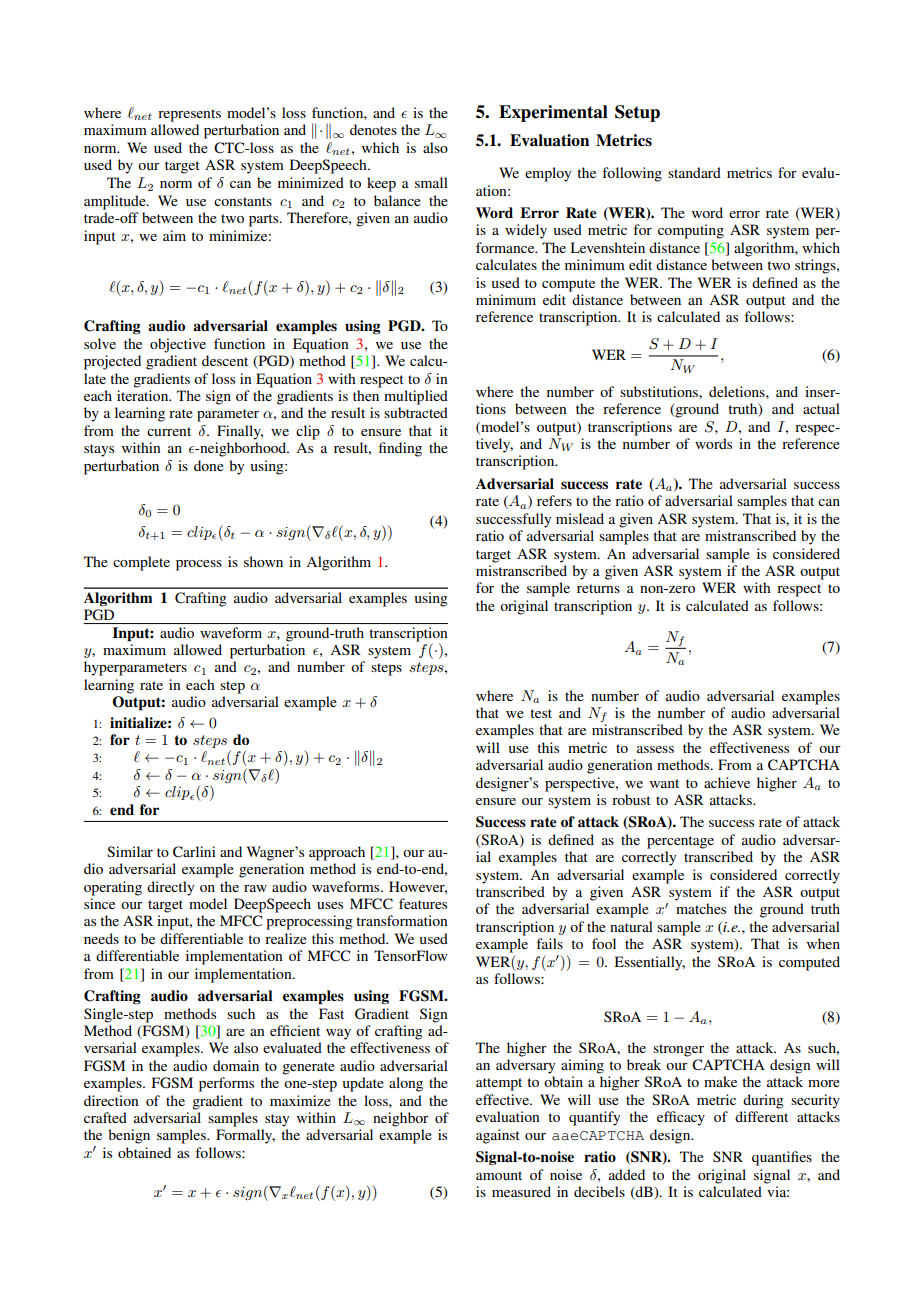  I want to click on refers, so click(554, 500).
